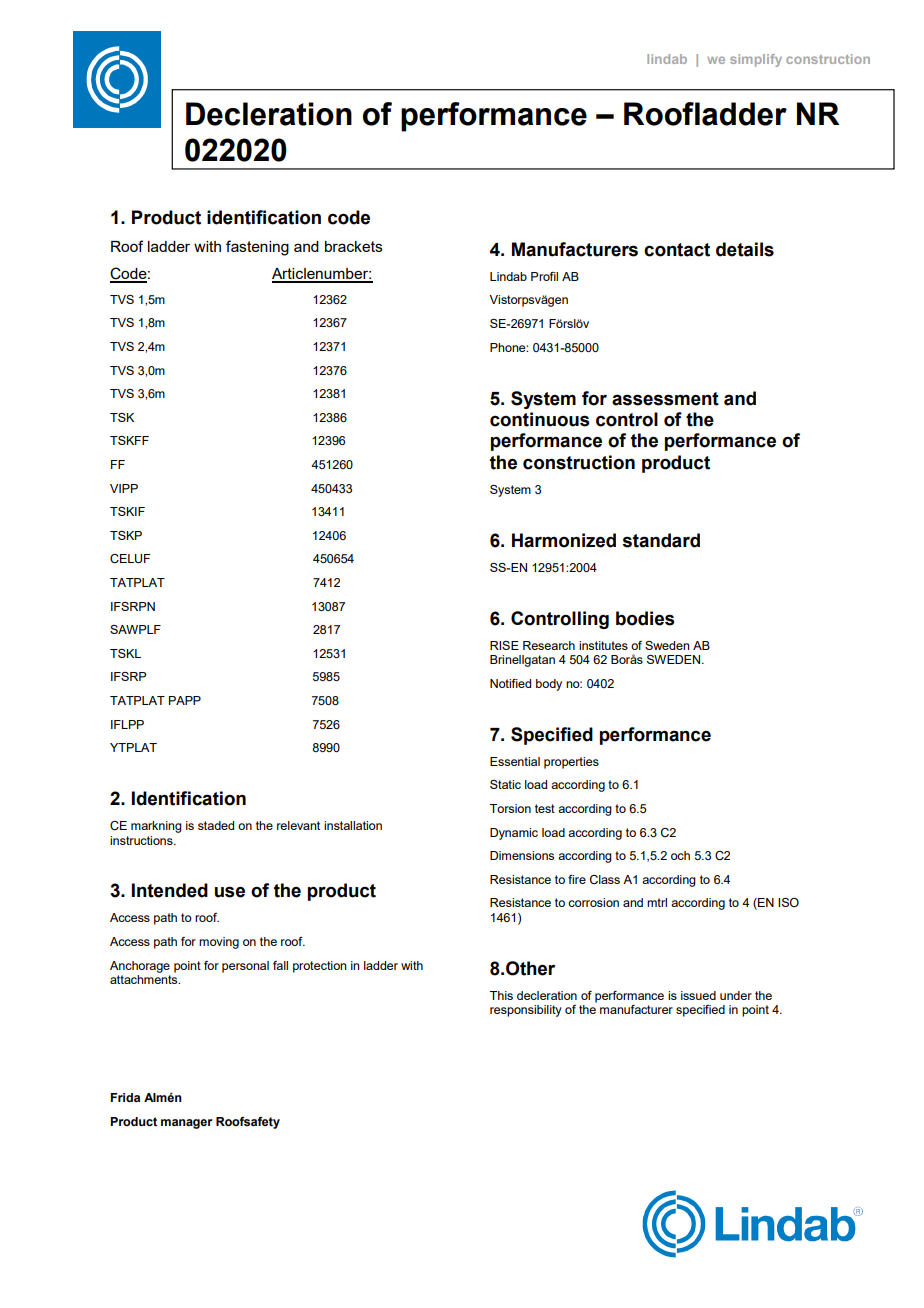  Describe the element at coordinates (504, 645) in the screenshot. I see `RISE` at that location.
